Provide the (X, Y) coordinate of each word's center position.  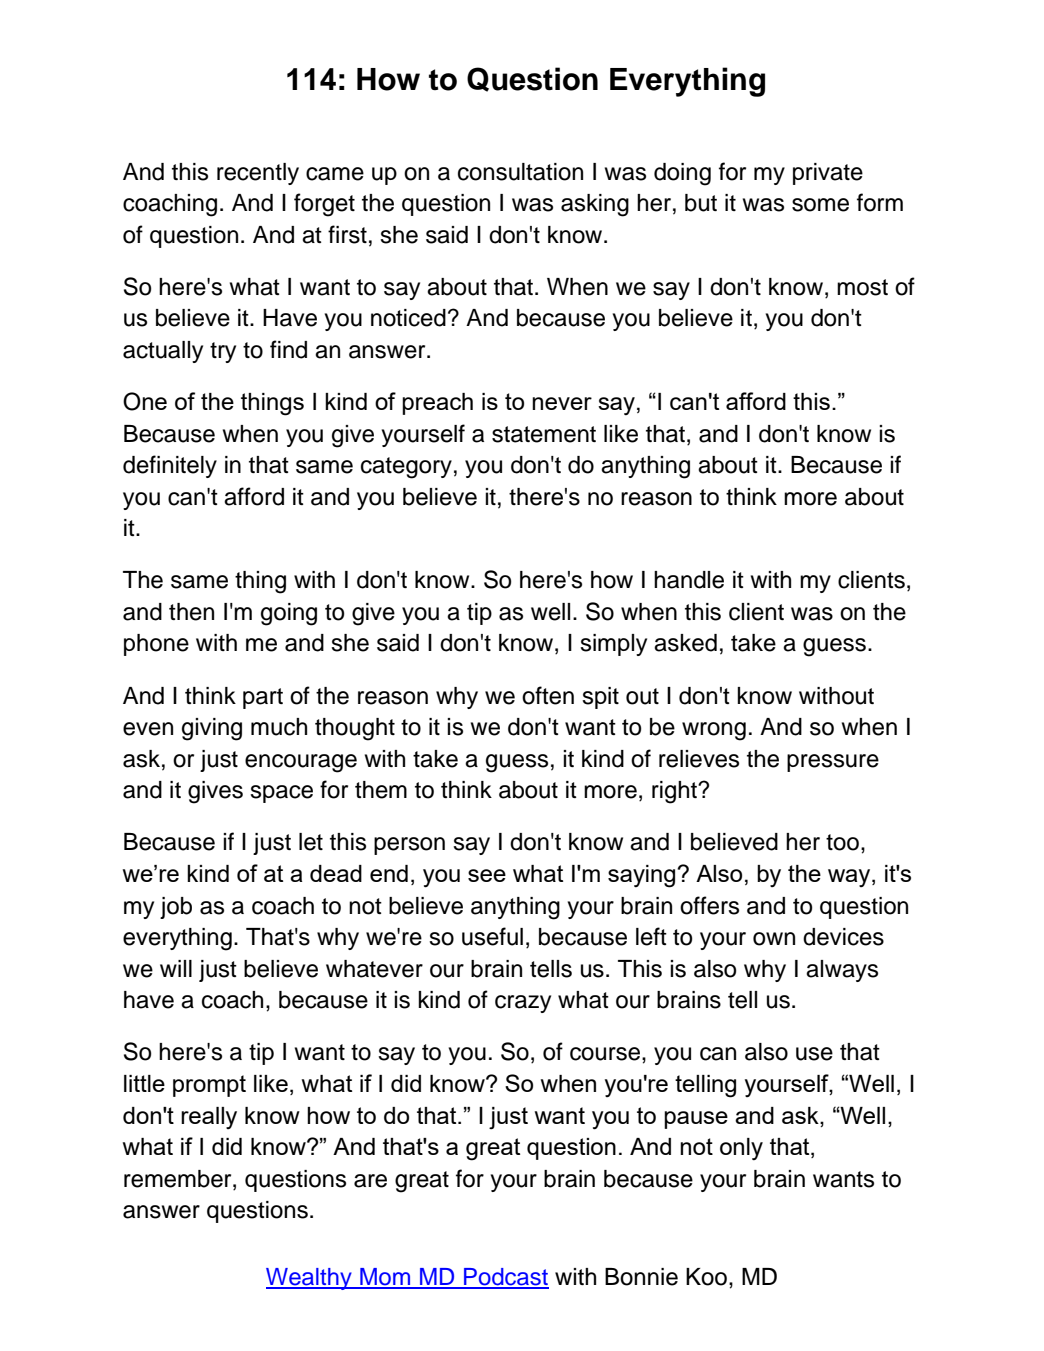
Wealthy (310, 1279)
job (176, 908)
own (774, 939)
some (820, 205)
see (487, 875)
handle (689, 580)
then (191, 612)
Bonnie (641, 1277)
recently (258, 174)
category (406, 468)
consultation (520, 172)
